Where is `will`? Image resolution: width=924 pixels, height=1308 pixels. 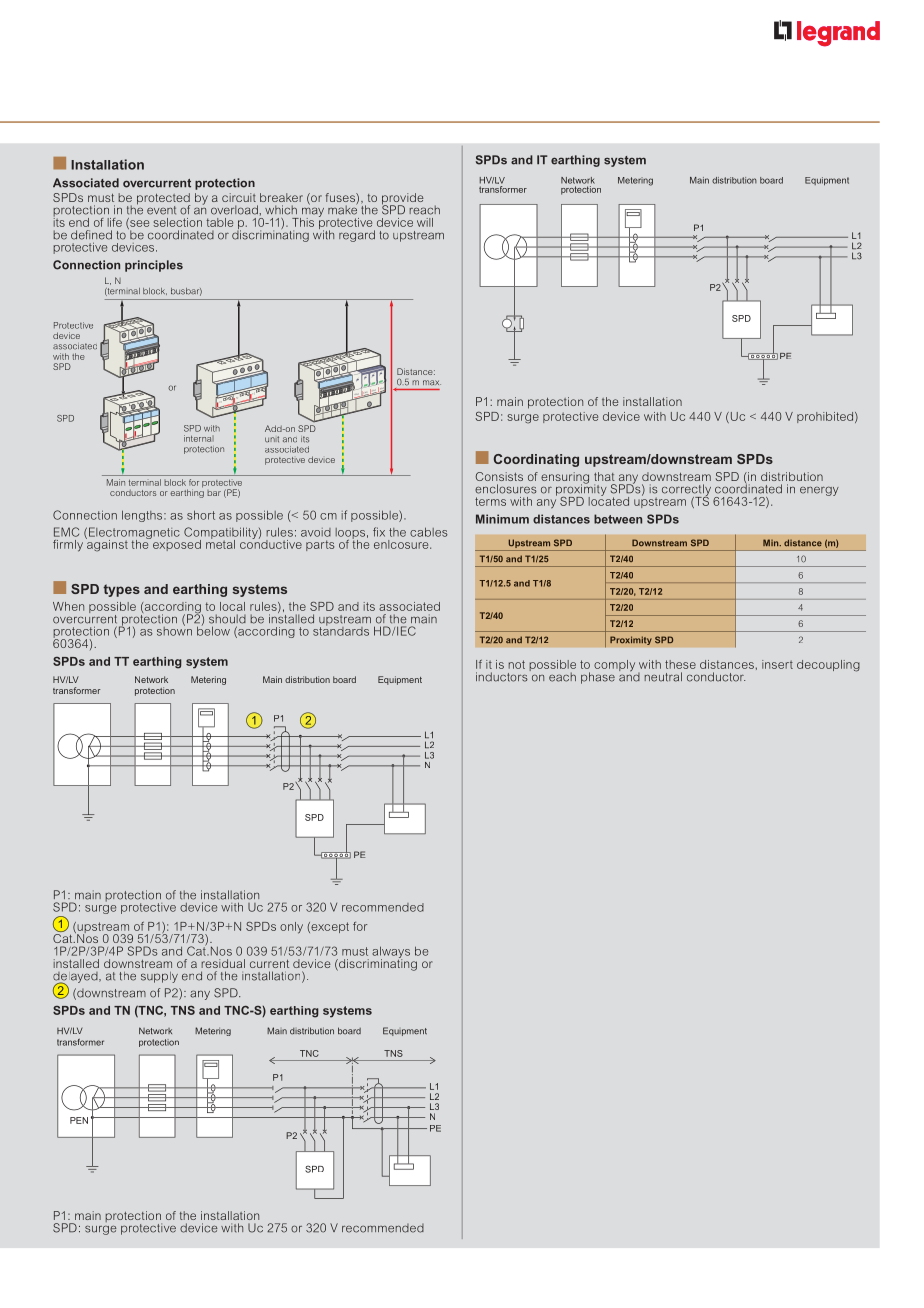 will is located at coordinates (425, 222).
